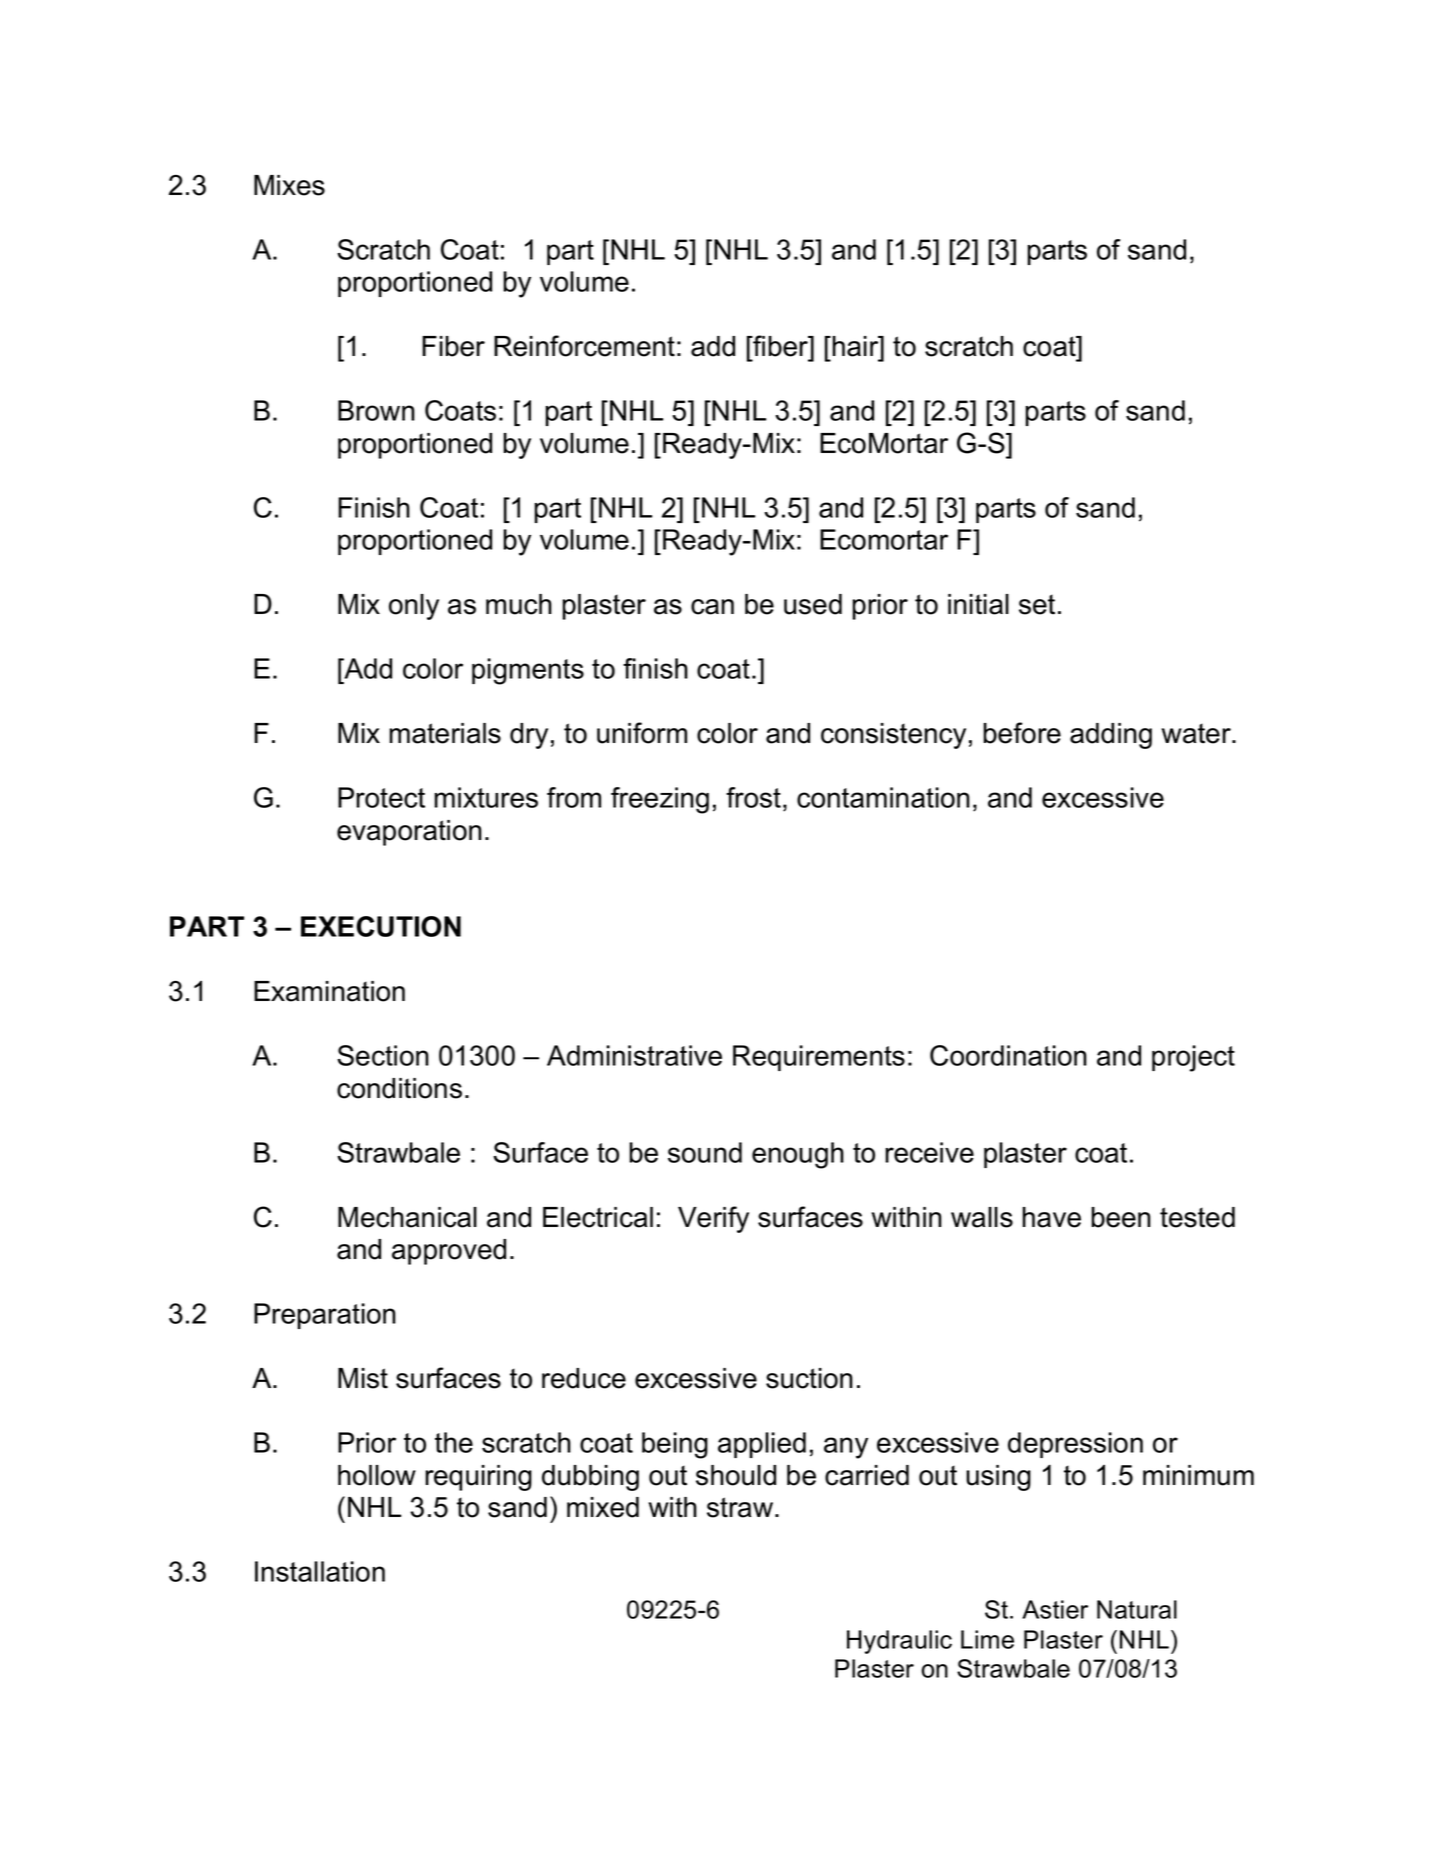 This screenshot has width=1431, height=1851. I want to click on Installation, so click(320, 1571).
